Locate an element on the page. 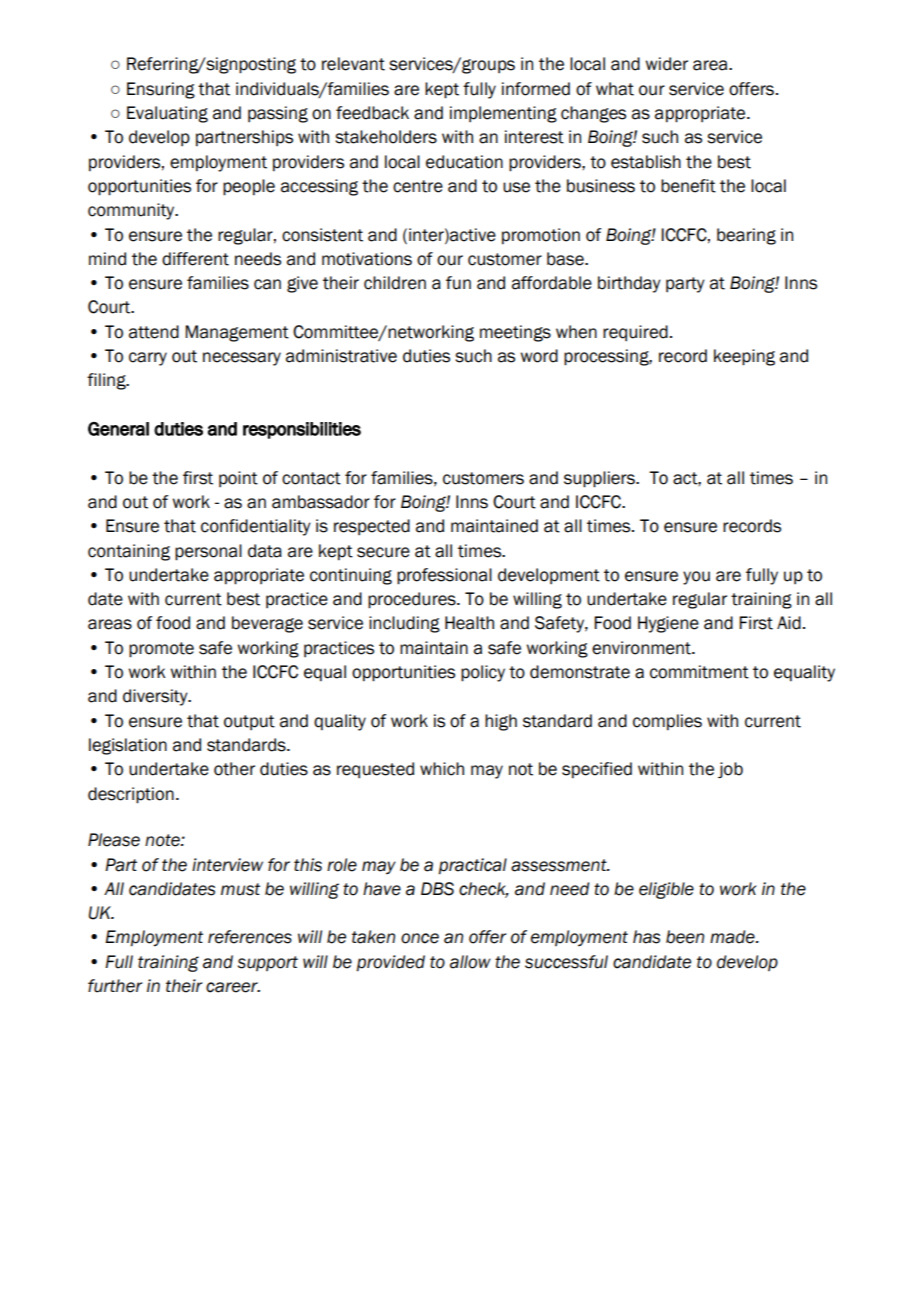  been is located at coordinates (685, 937).
